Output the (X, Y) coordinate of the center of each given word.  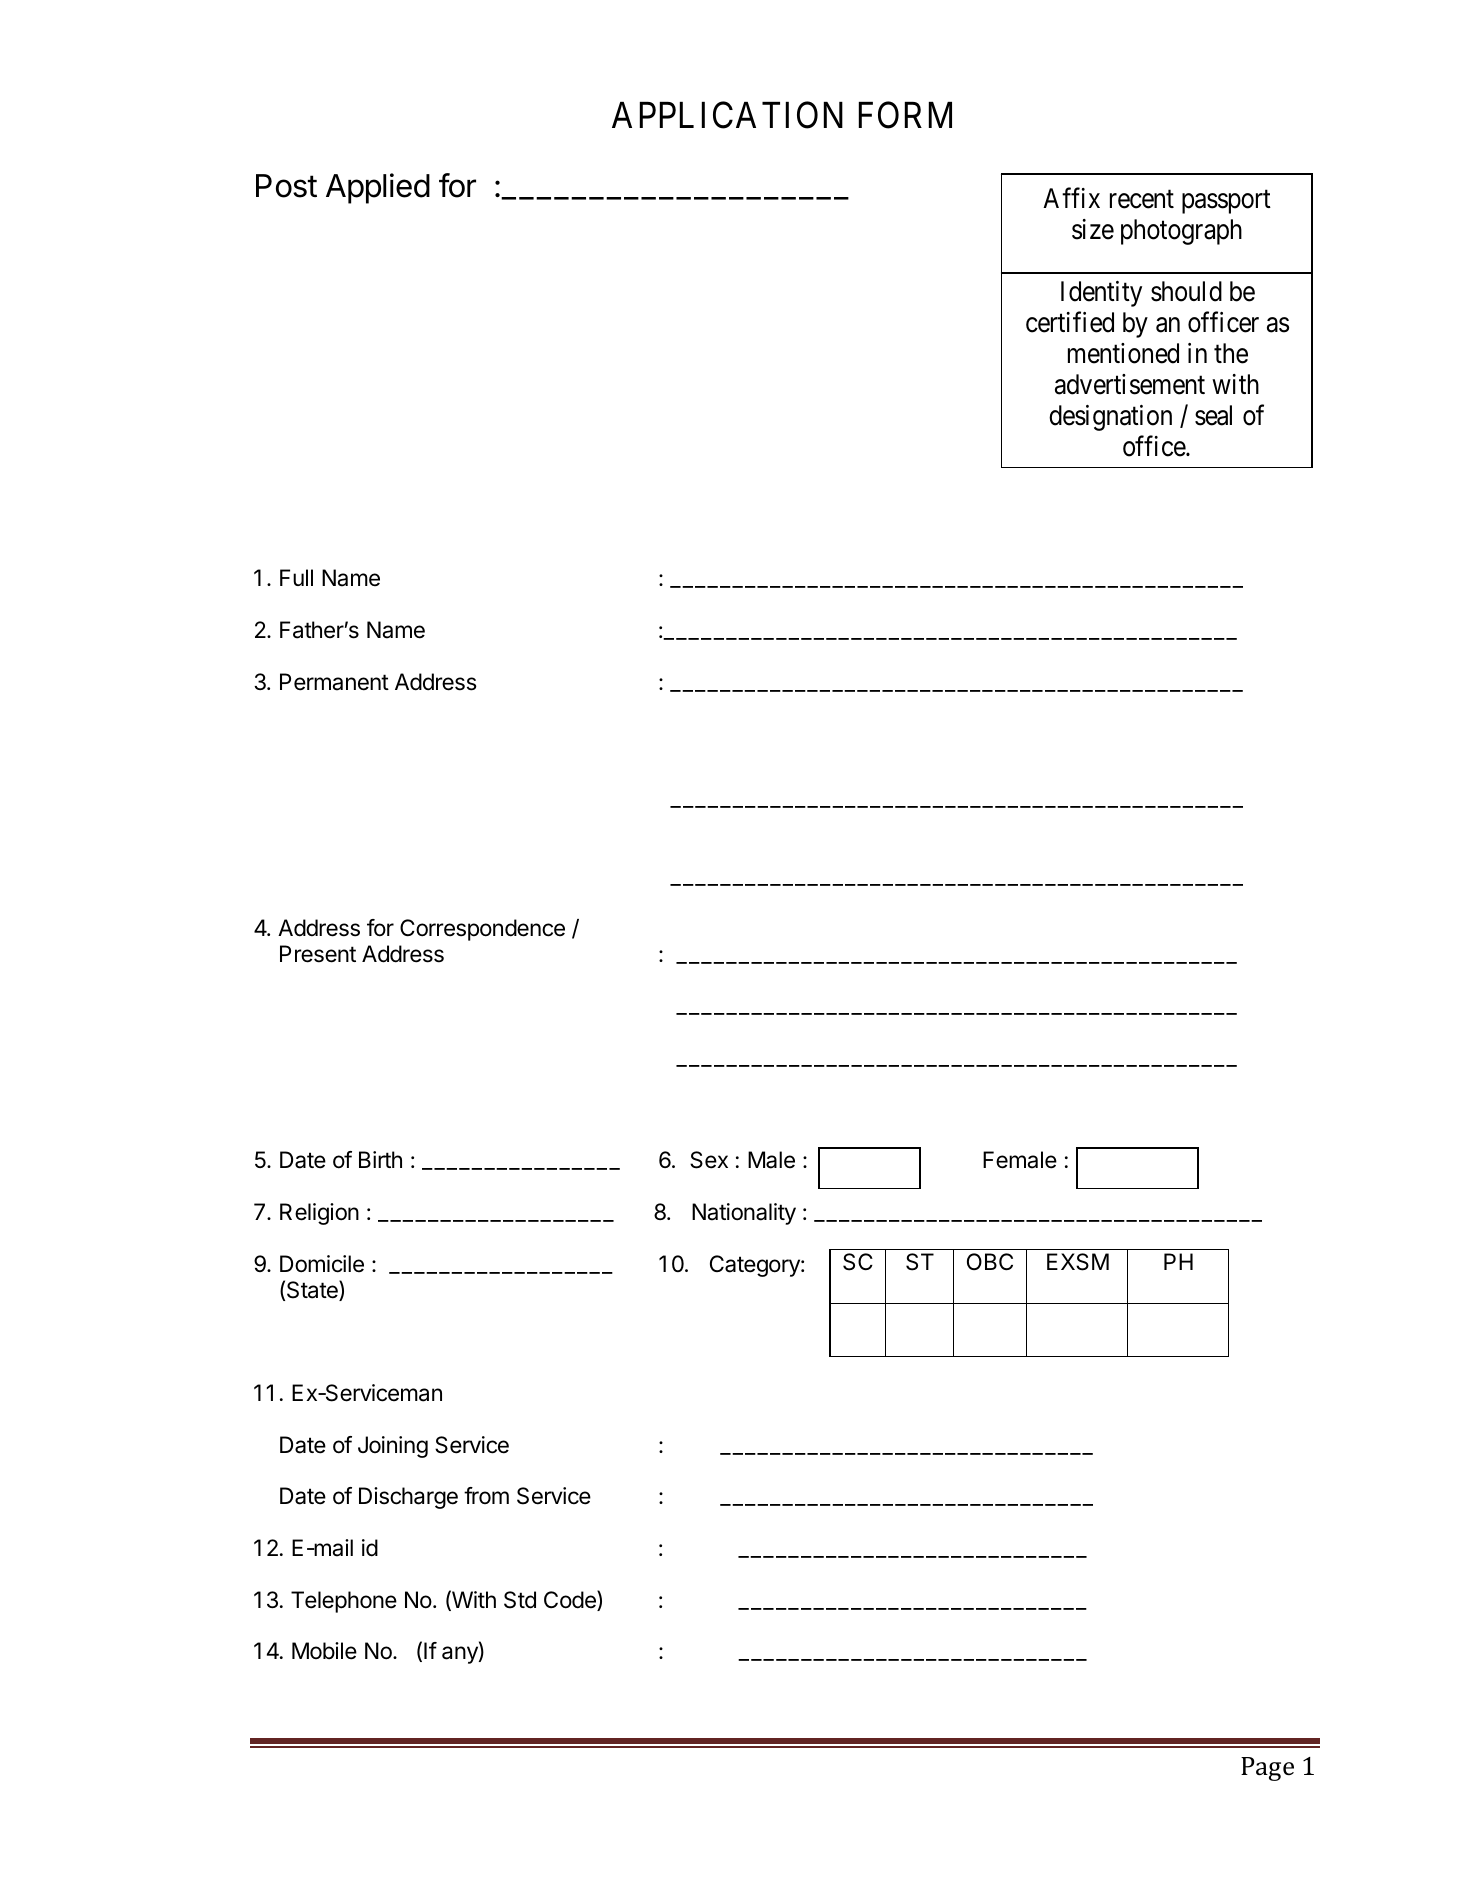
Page (1267, 1769)
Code (571, 1600)
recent (1142, 199)
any (461, 1655)
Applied (378, 188)
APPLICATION (727, 115)
